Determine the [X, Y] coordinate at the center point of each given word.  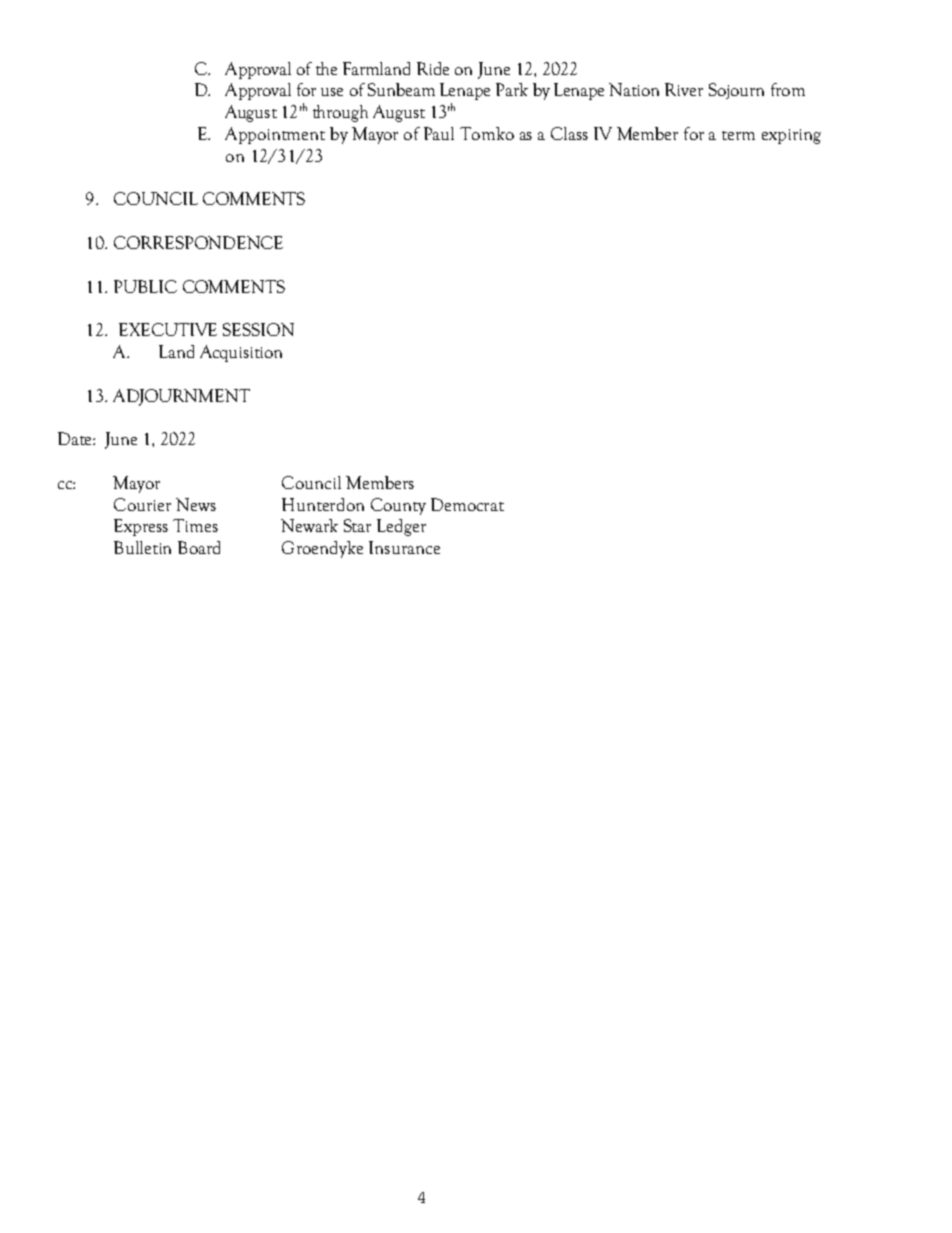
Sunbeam [401, 89]
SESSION [258, 329]
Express [141, 527]
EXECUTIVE [168, 329]
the [326, 68]
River [684, 89]
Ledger [401, 527]
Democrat [467, 504]
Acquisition [241, 353]
